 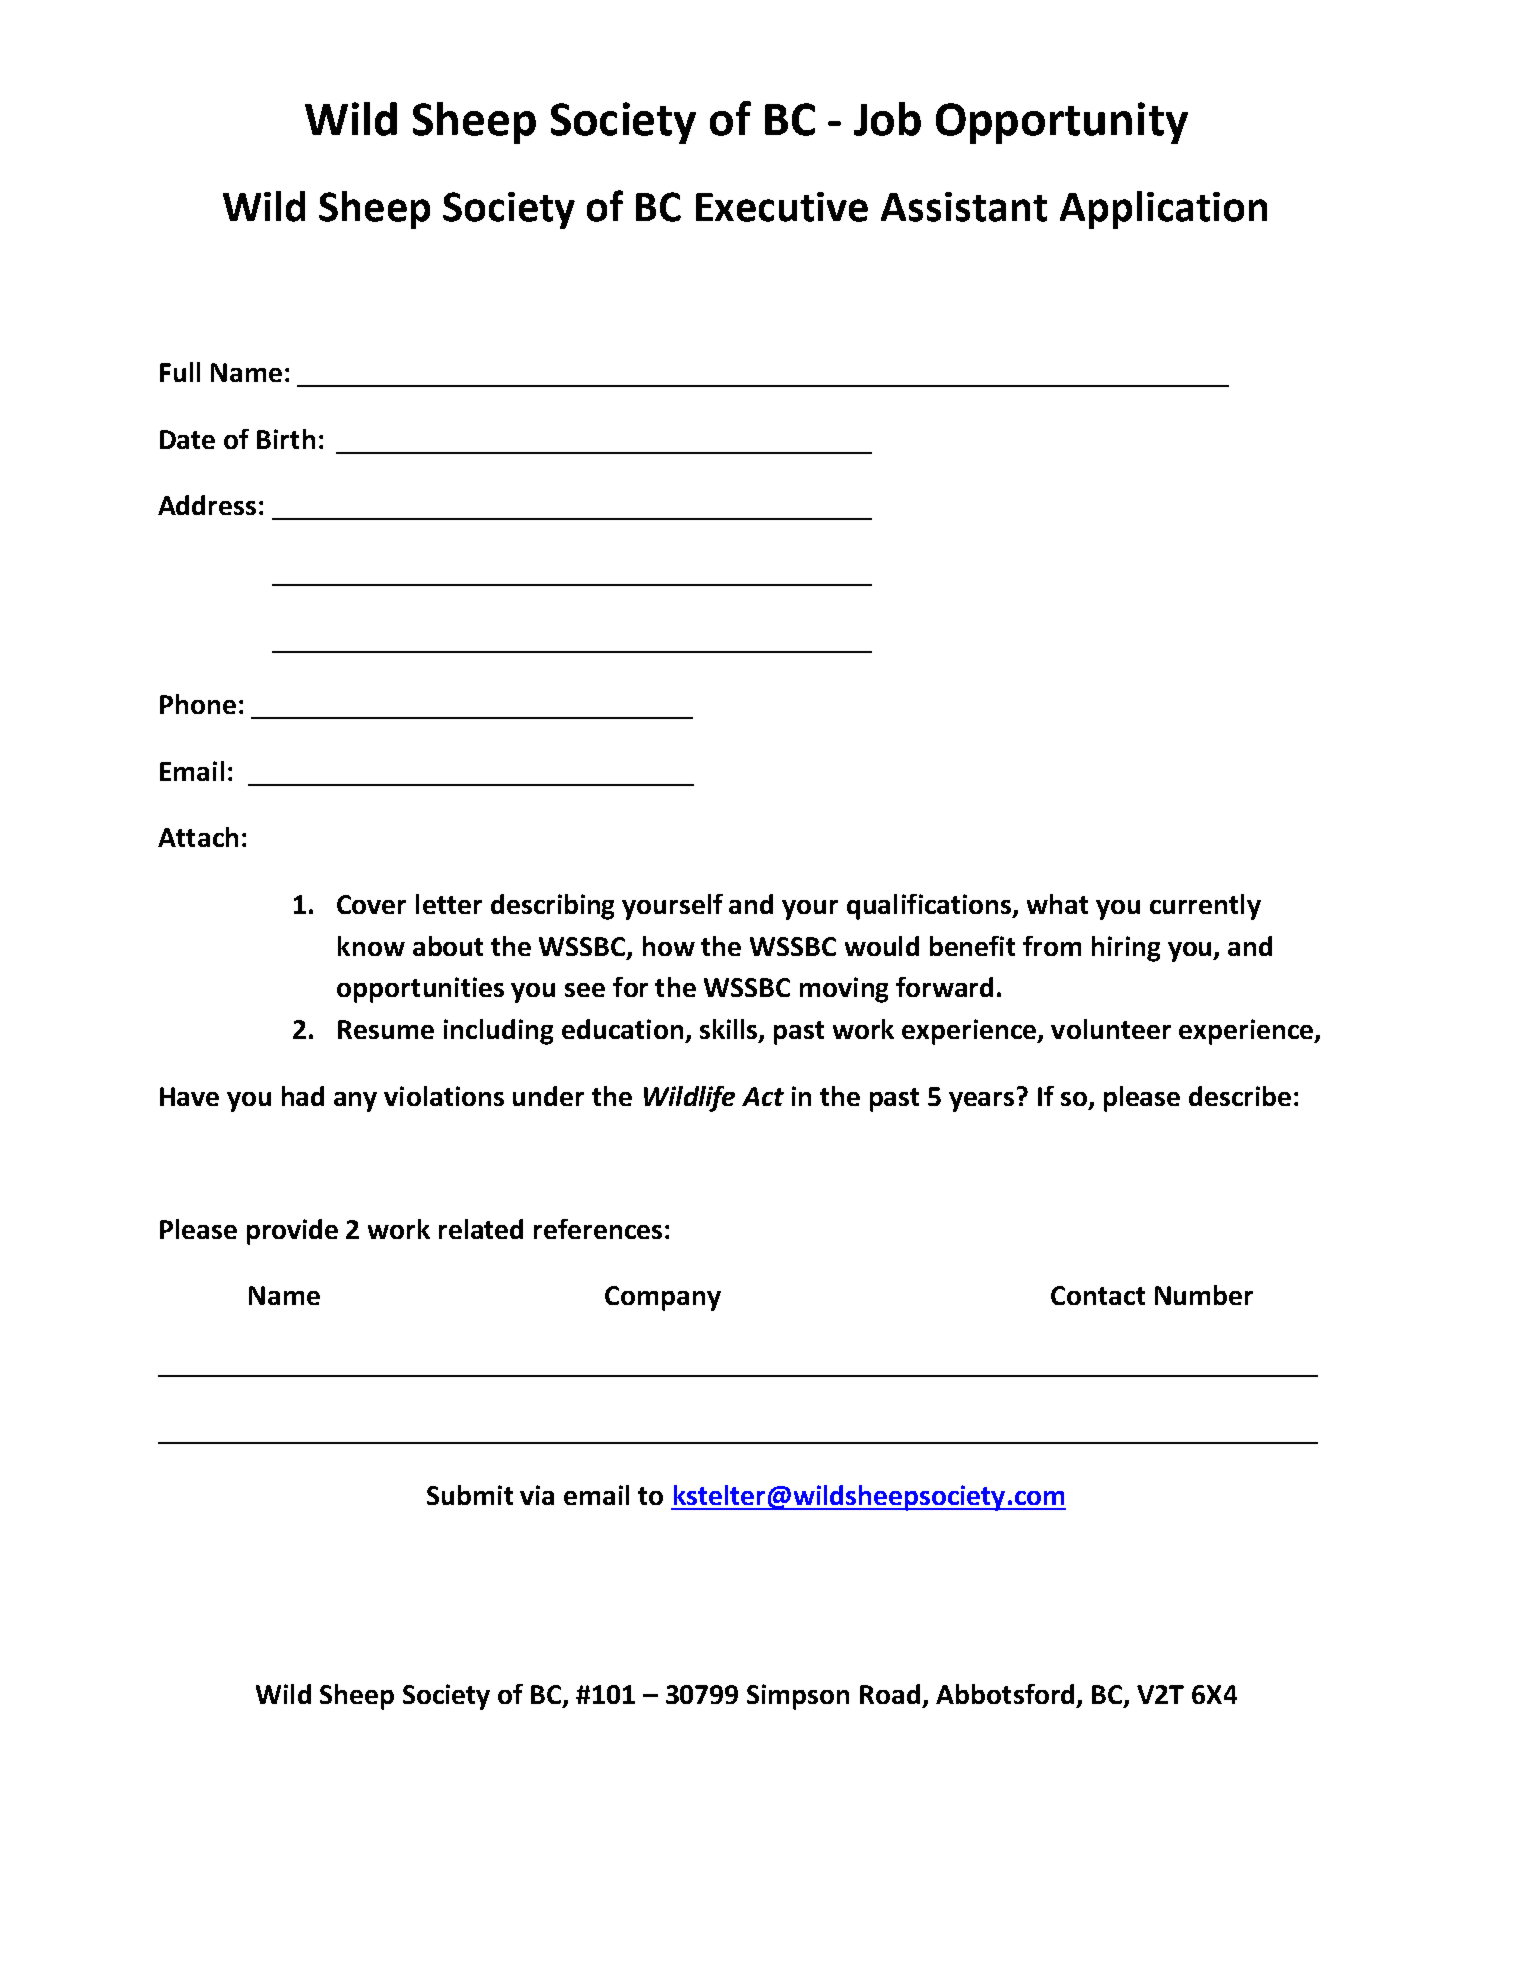 What do you see at coordinates (1057, 904) in the screenshot?
I see `what` at bounding box center [1057, 904].
